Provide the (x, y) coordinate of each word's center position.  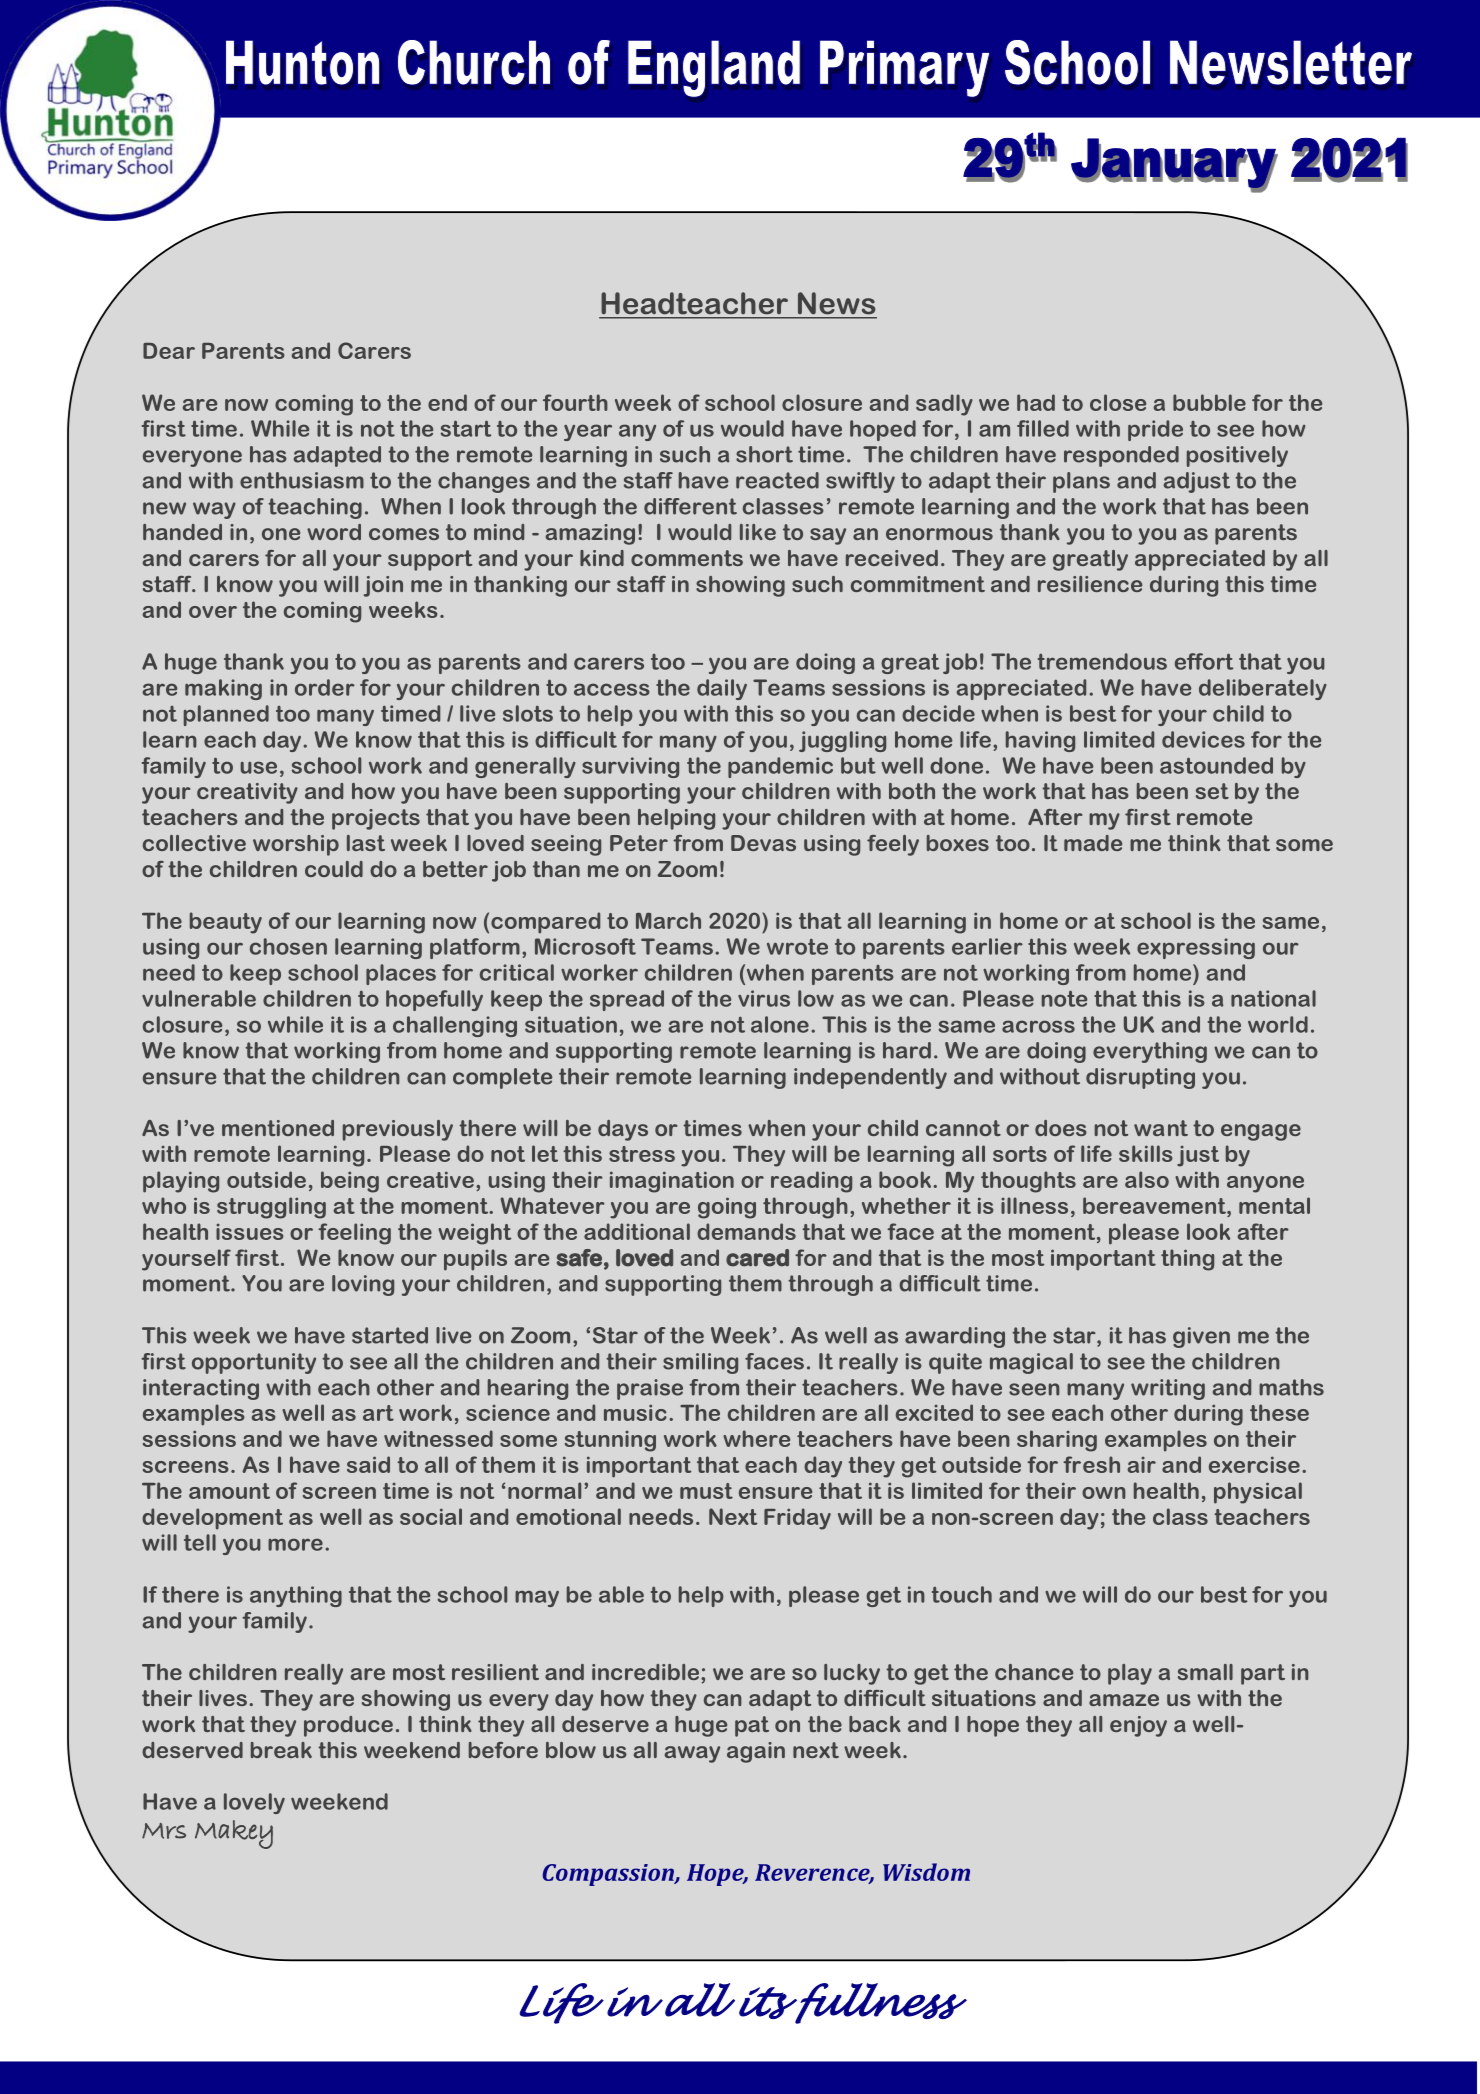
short (764, 454)
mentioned (278, 1128)
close (1118, 402)
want (1161, 1128)
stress (642, 1154)
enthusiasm (302, 480)
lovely (254, 1803)
